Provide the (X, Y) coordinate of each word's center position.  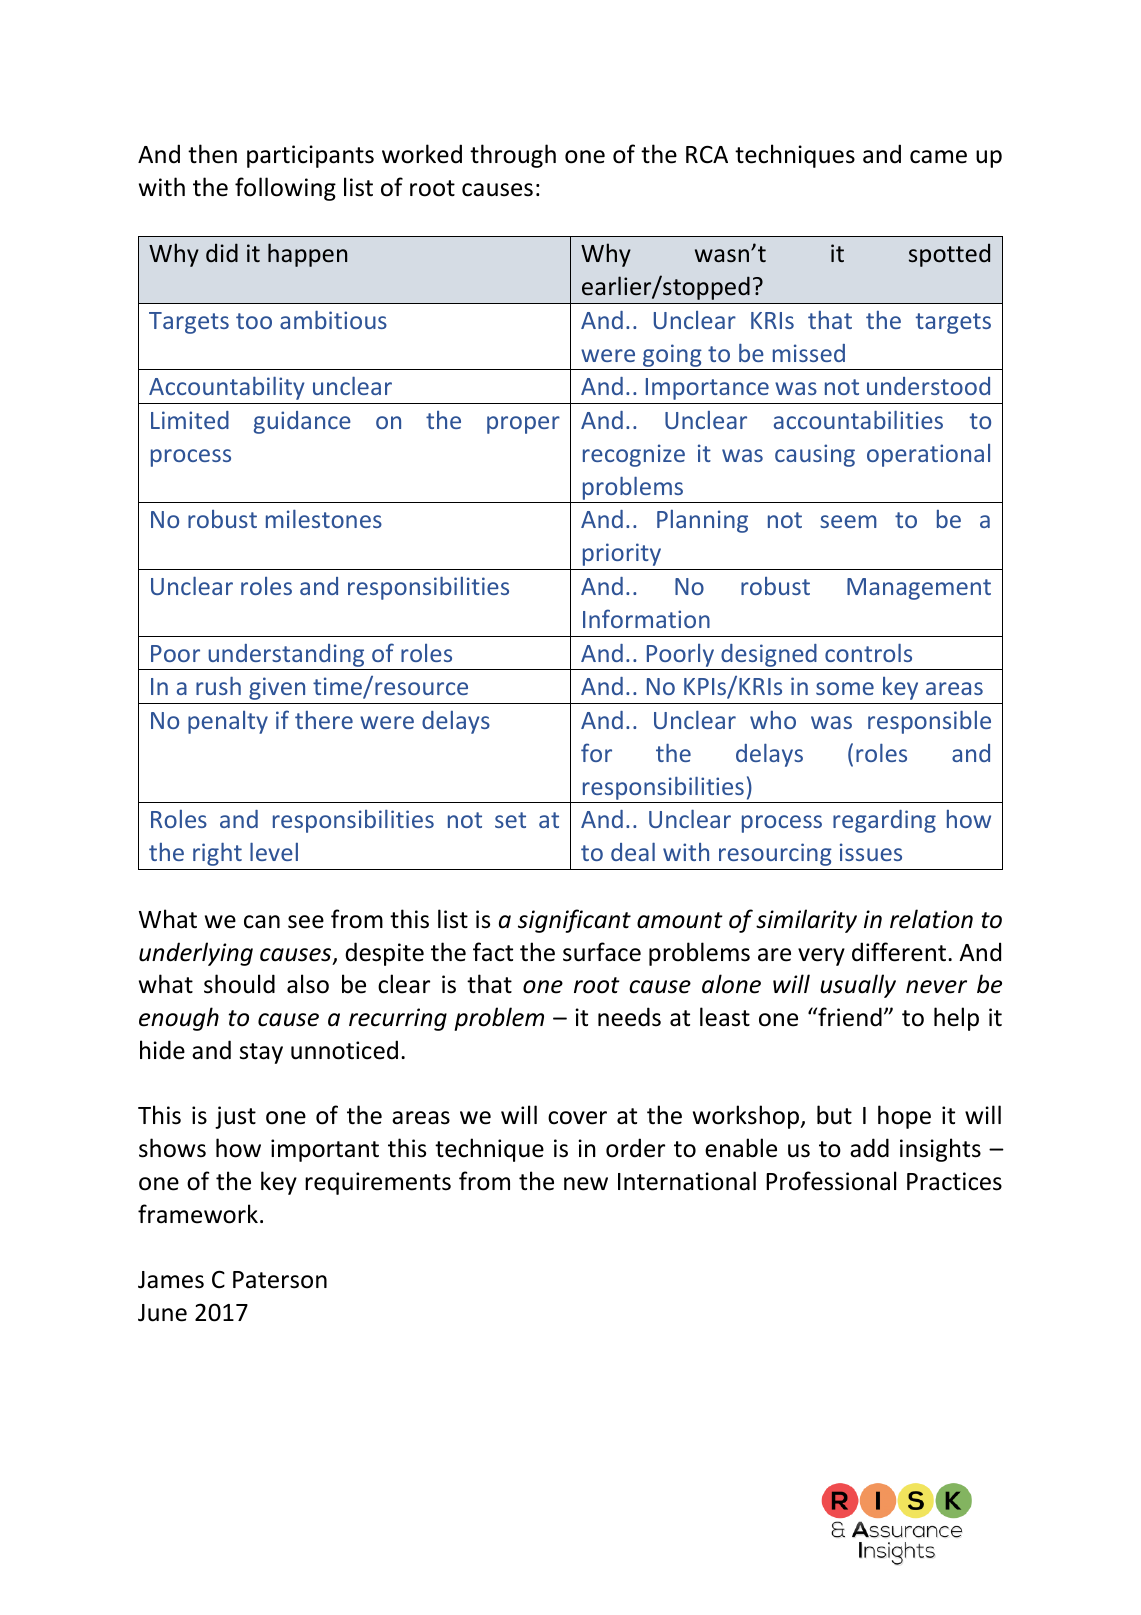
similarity (806, 921)
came (938, 157)
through (513, 156)
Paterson (280, 1280)
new (586, 1184)
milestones (324, 519)
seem (848, 521)
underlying (196, 954)
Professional (831, 1181)
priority (622, 554)
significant (574, 921)
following (285, 189)
